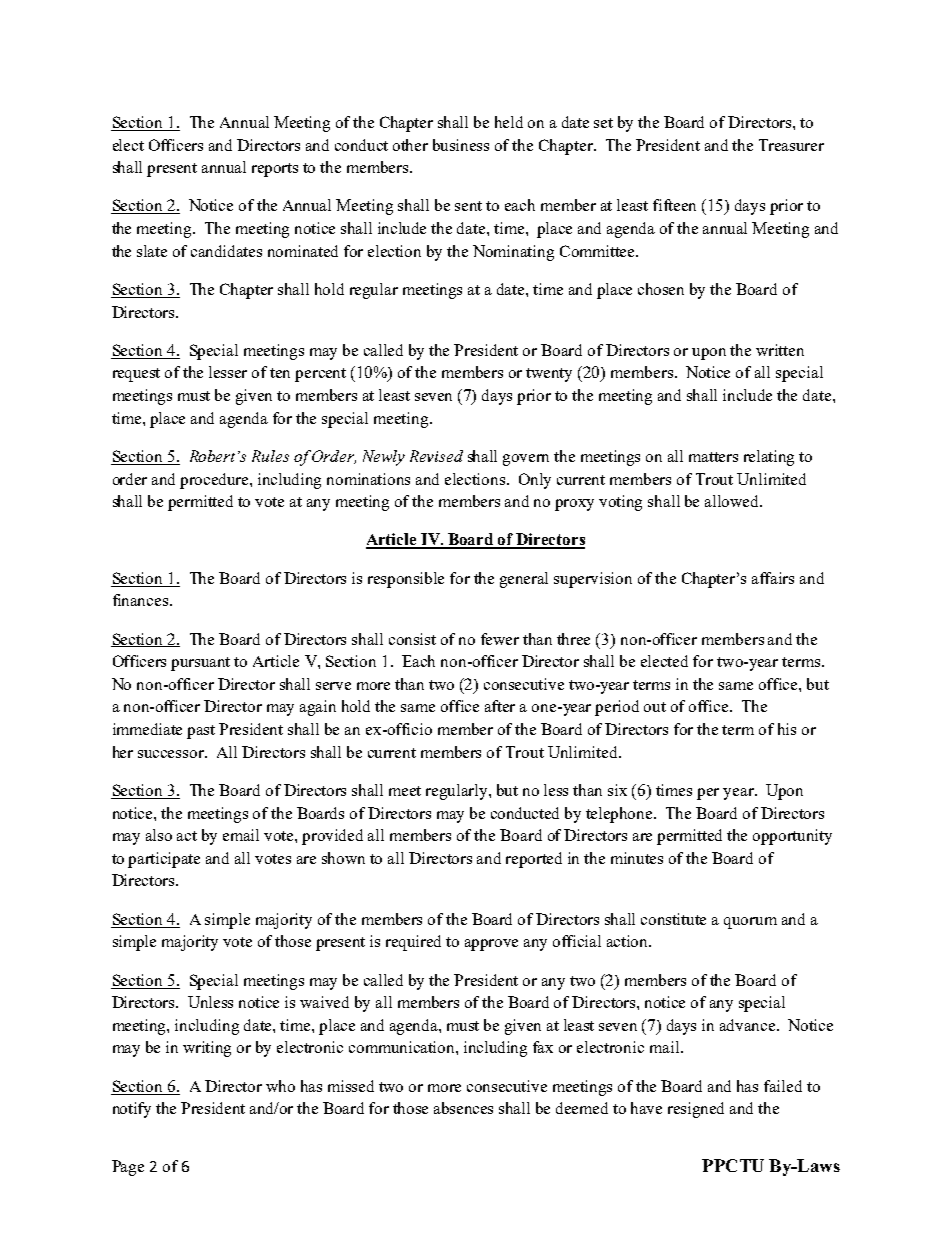 The width and height of the image is (952, 1233). Describe the element at coordinates (132, 1110) in the image. I see `notify` at that location.
